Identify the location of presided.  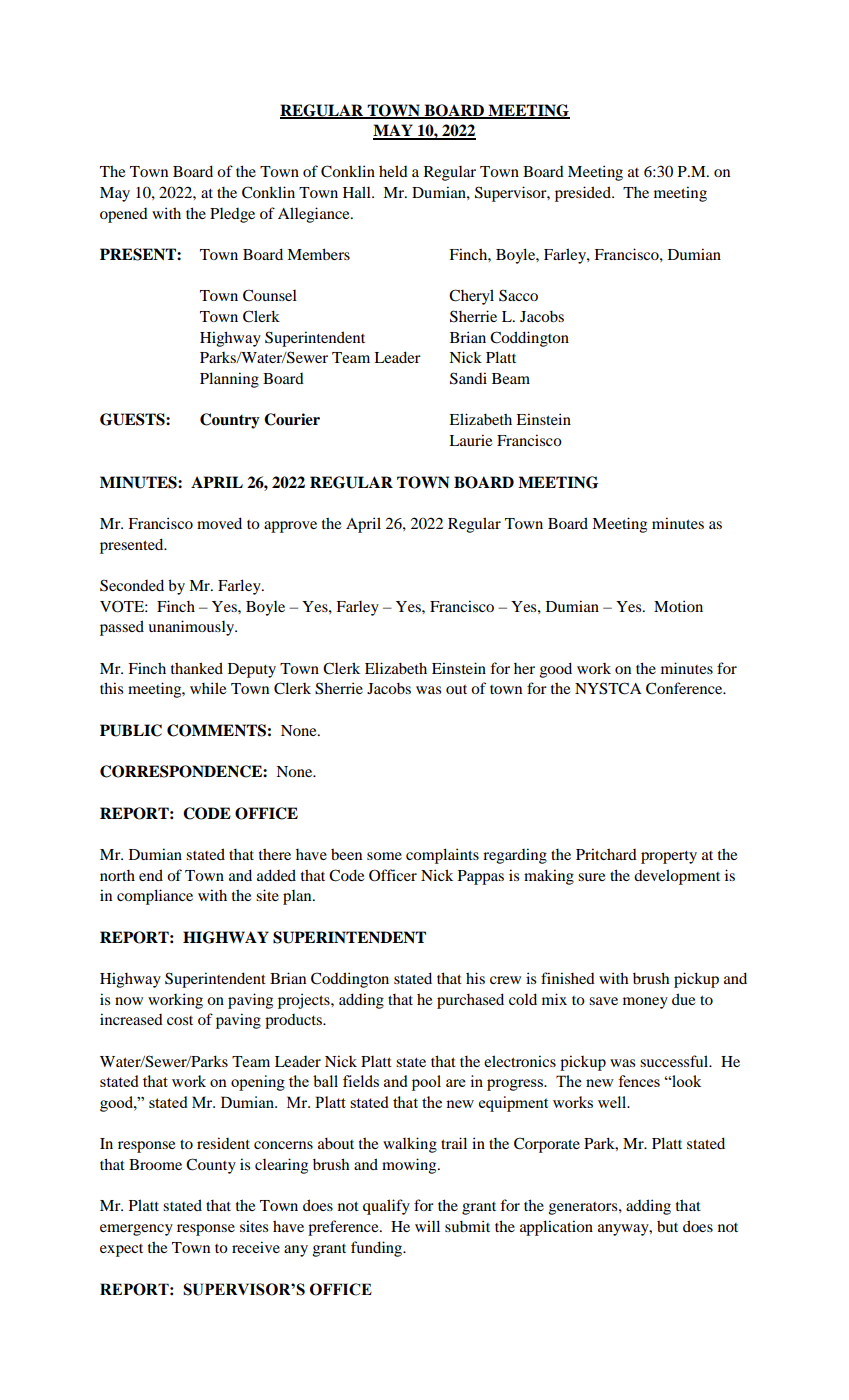
(584, 194).
